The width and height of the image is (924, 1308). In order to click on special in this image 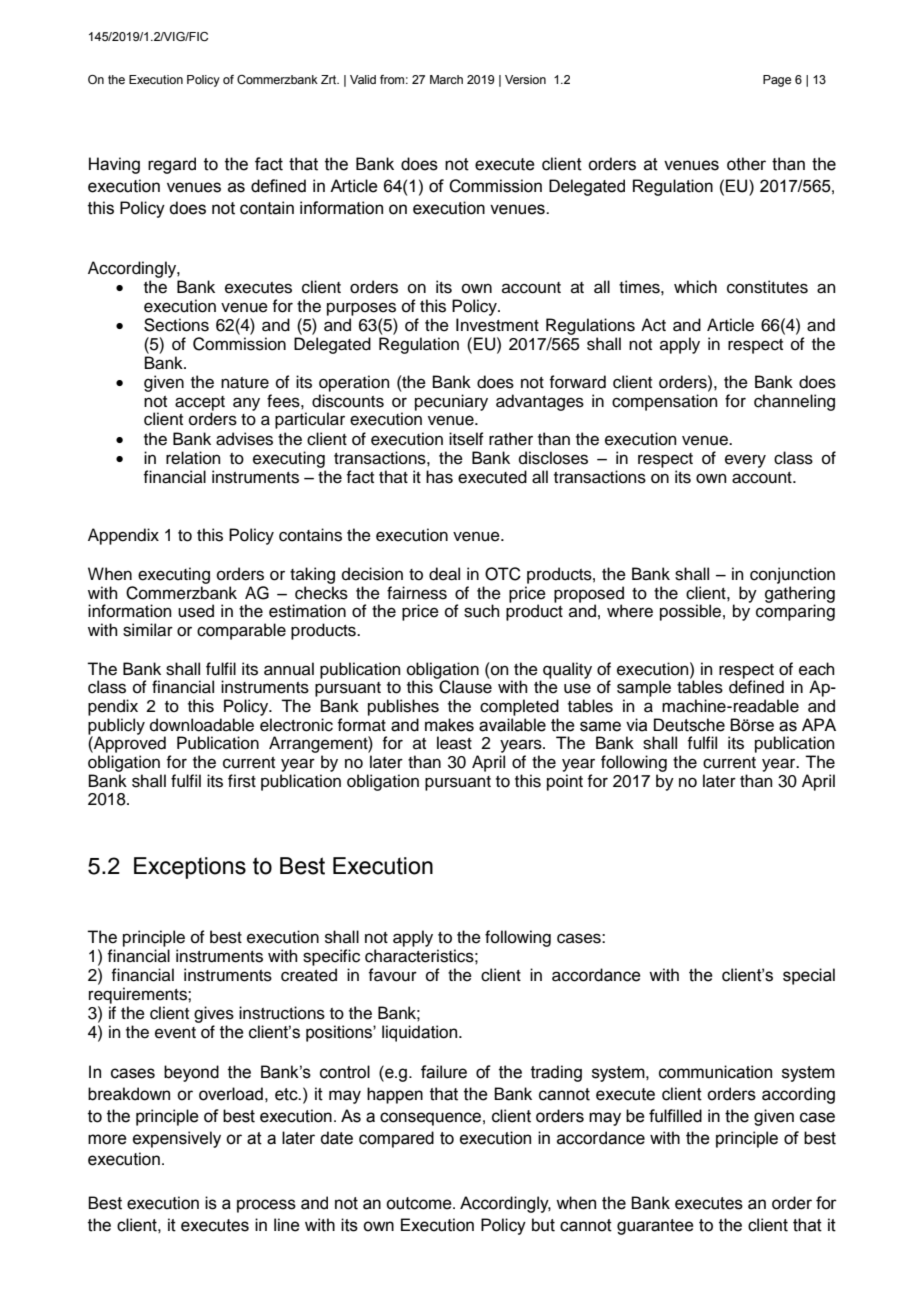, I will do `click(809, 976)`.
